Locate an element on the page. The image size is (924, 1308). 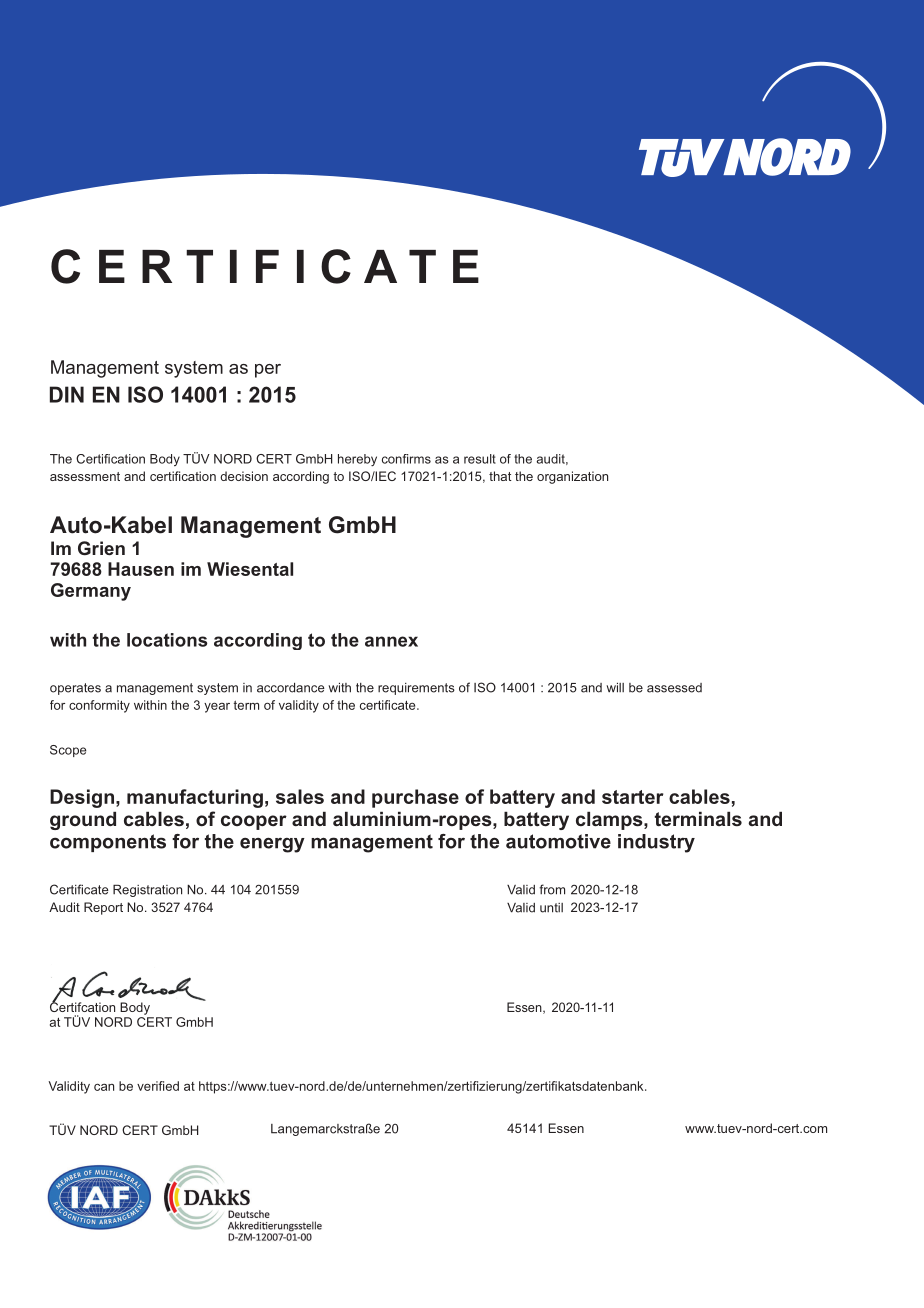
Report is located at coordinates (103, 908).
